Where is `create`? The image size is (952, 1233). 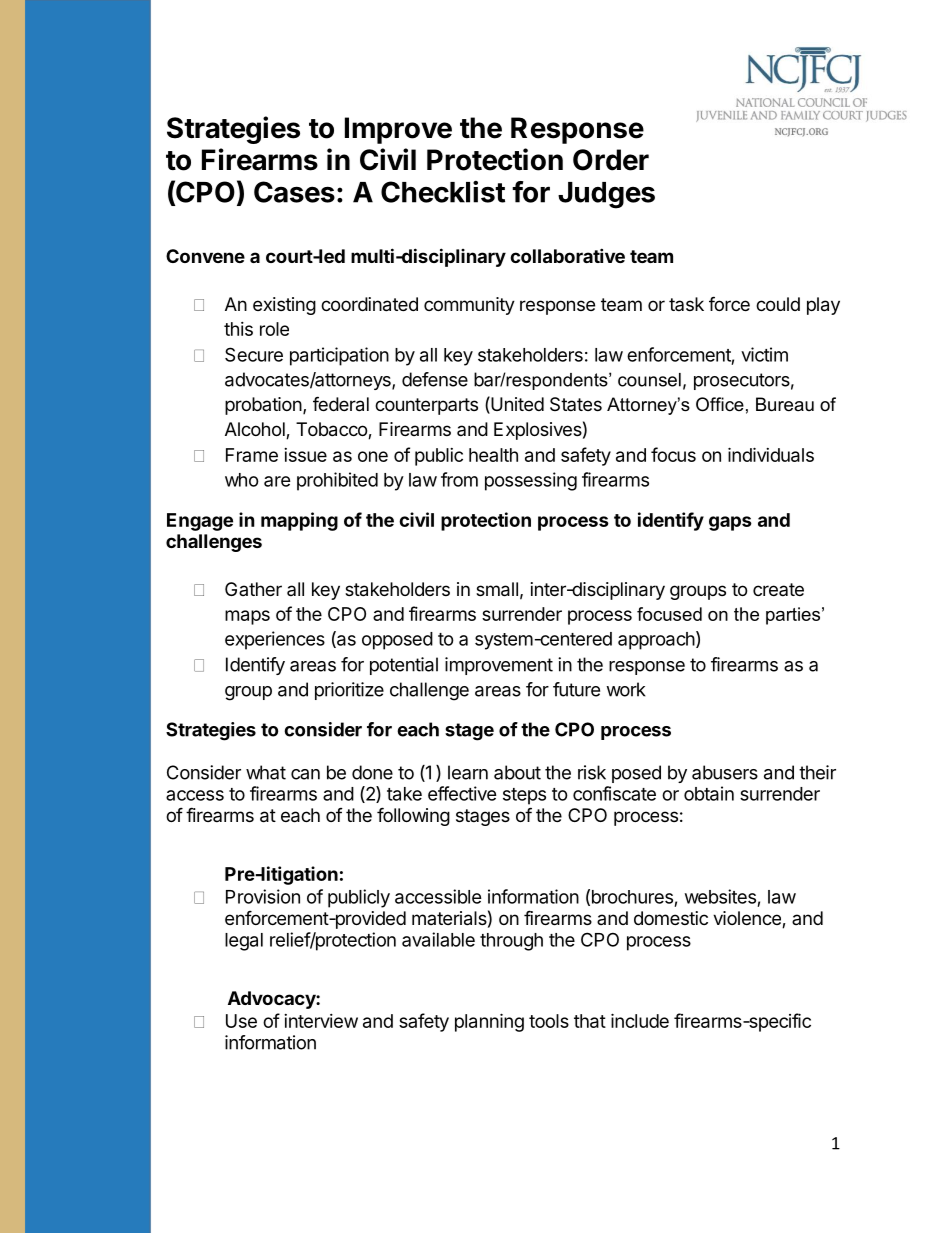
create is located at coordinates (778, 589).
